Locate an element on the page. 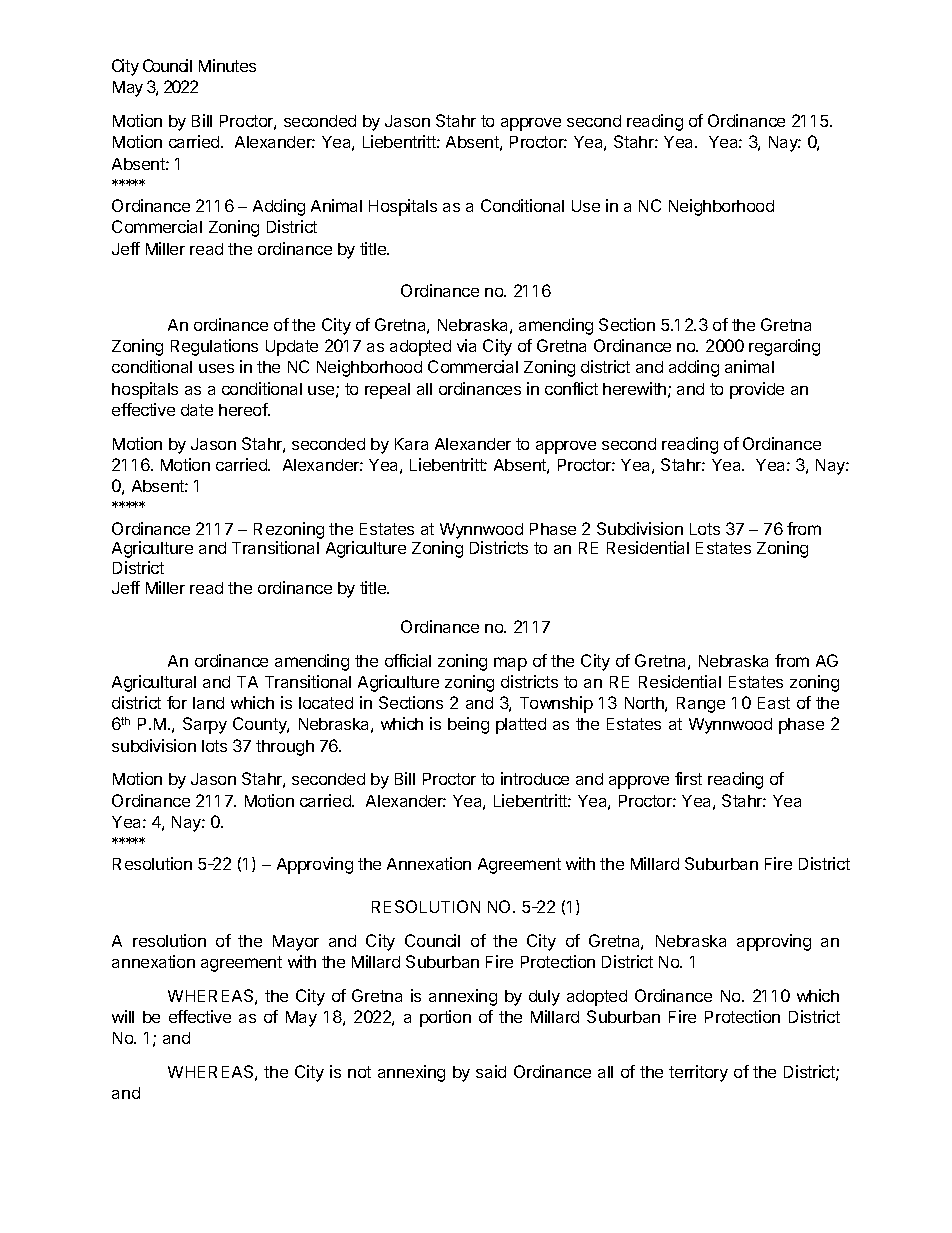 Image resolution: width=952 pixels, height=1233 pixels. Kara is located at coordinates (411, 444).
